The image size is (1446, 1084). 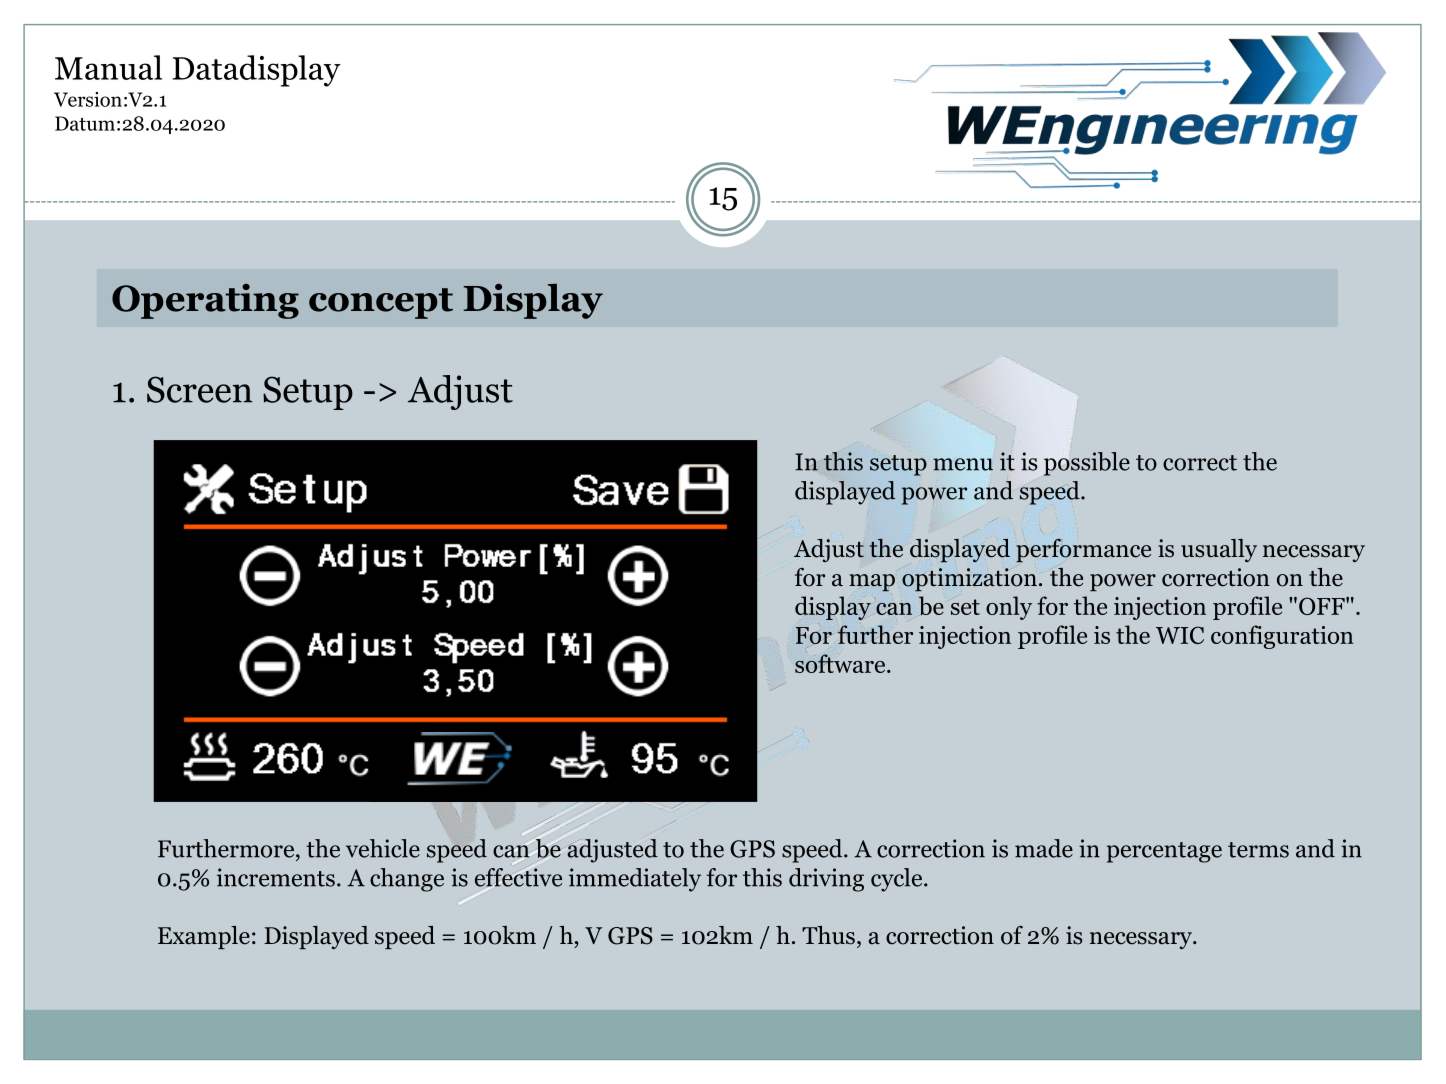 I want to click on Screen, so click(x=199, y=389).
